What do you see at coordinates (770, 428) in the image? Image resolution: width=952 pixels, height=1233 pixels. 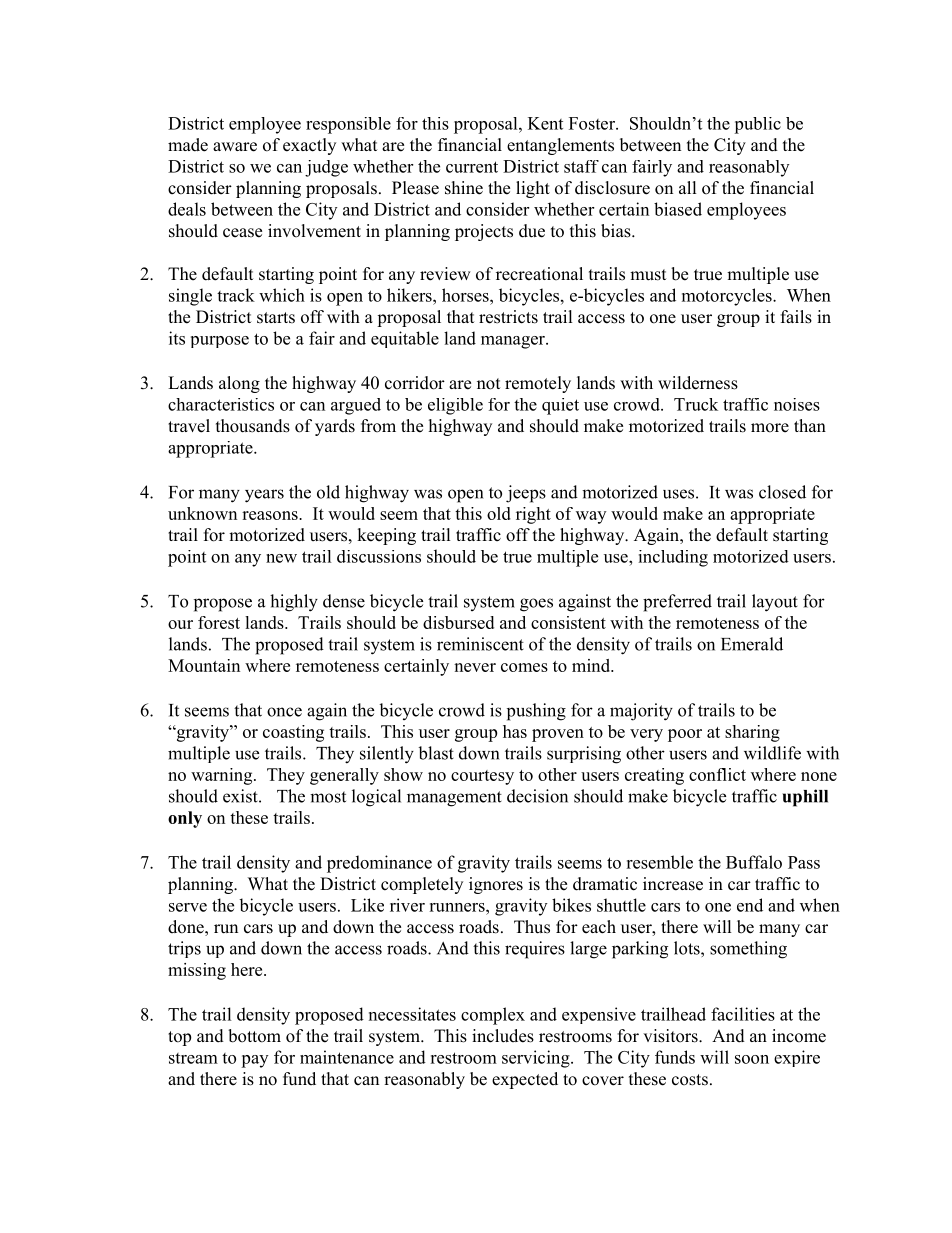 I see `more` at bounding box center [770, 428].
